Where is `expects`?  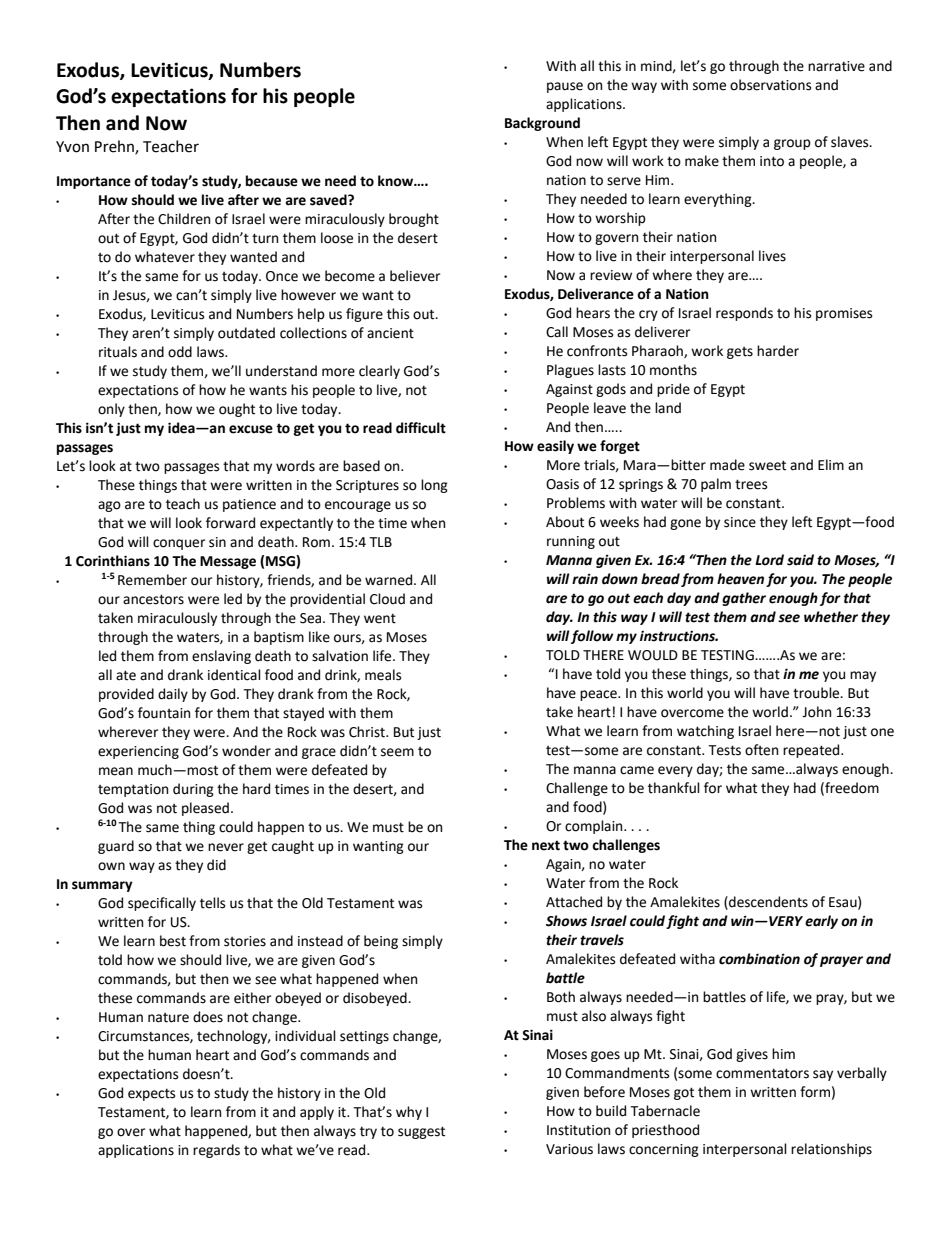
expects is located at coordinates (151, 1094).
